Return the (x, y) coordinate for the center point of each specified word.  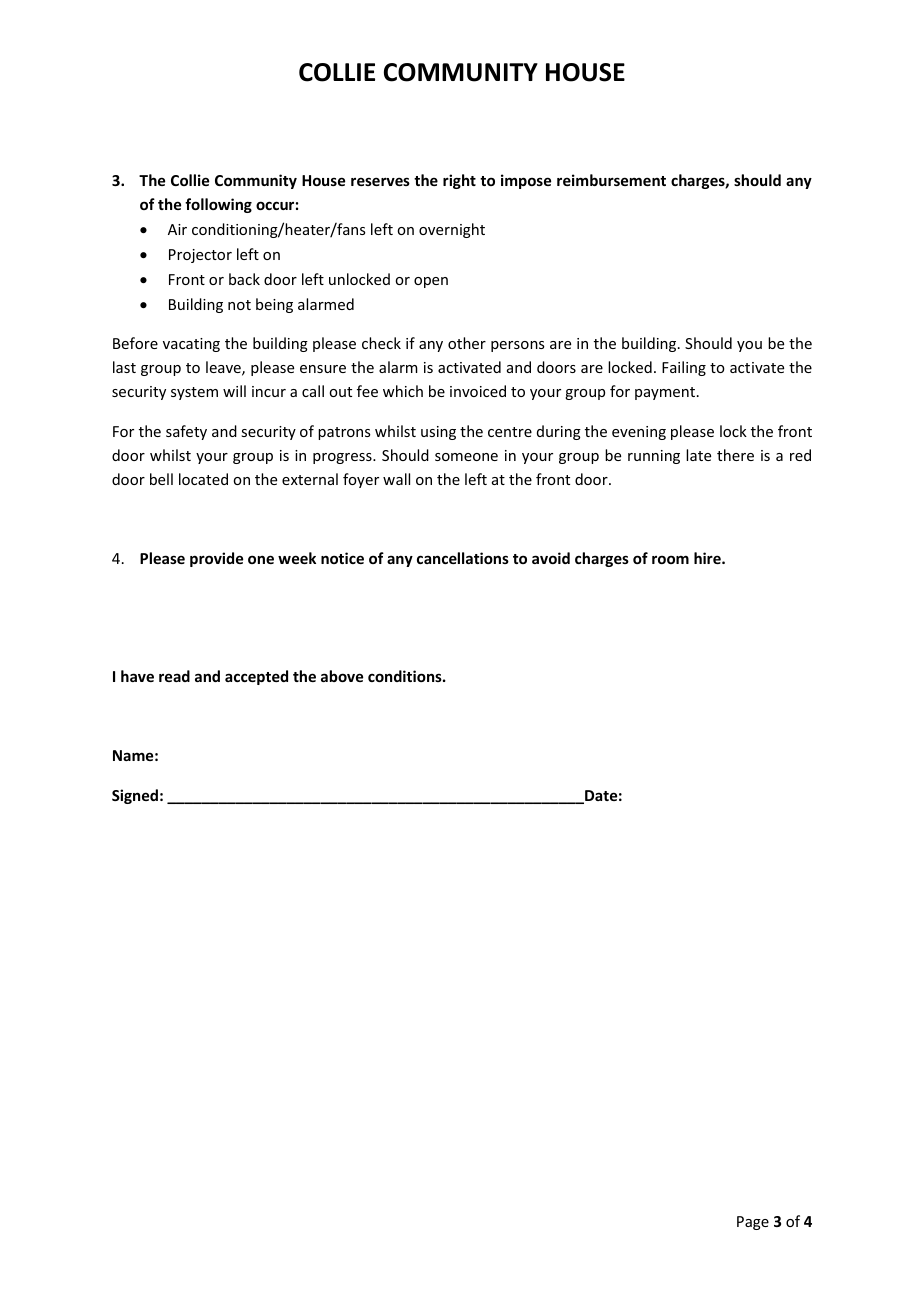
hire (708, 558)
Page (753, 1223)
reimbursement (611, 180)
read (174, 676)
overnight (452, 230)
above (342, 676)
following (218, 205)
